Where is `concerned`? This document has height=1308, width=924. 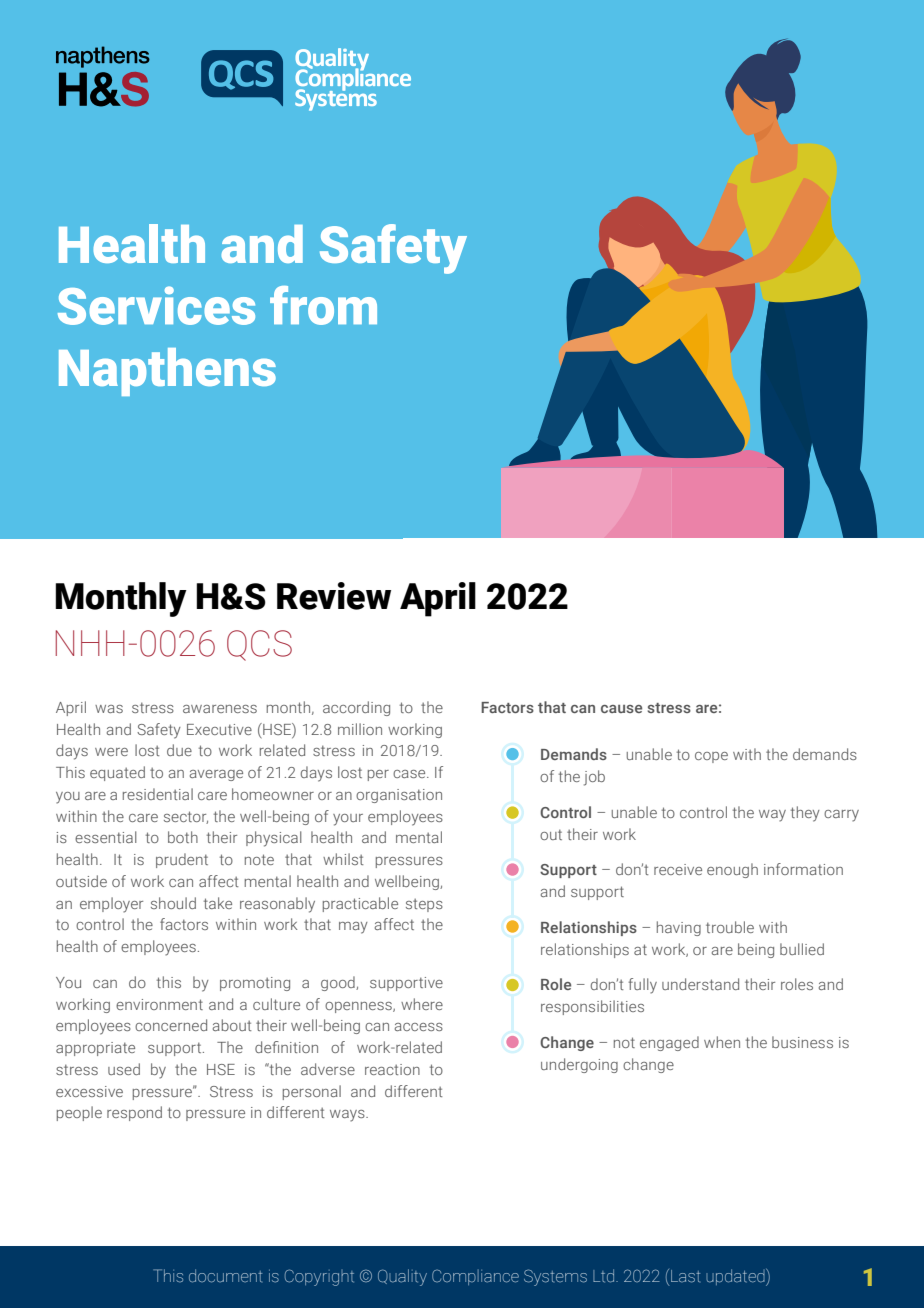
concerned is located at coordinates (171, 1025).
